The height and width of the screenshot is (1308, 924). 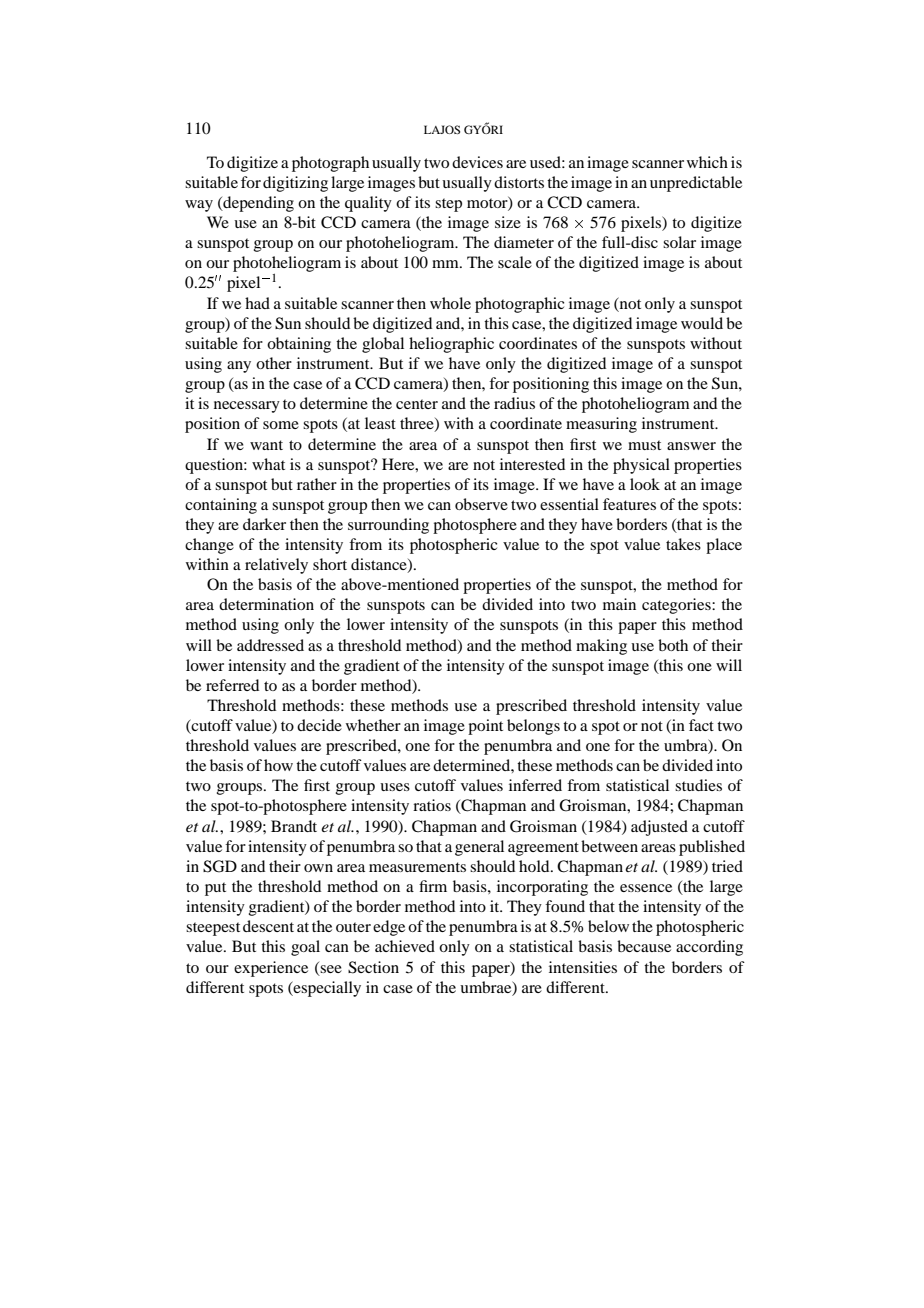 What do you see at coordinates (485, 727) in the screenshot?
I see `point` at bounding box center [485, 727].
